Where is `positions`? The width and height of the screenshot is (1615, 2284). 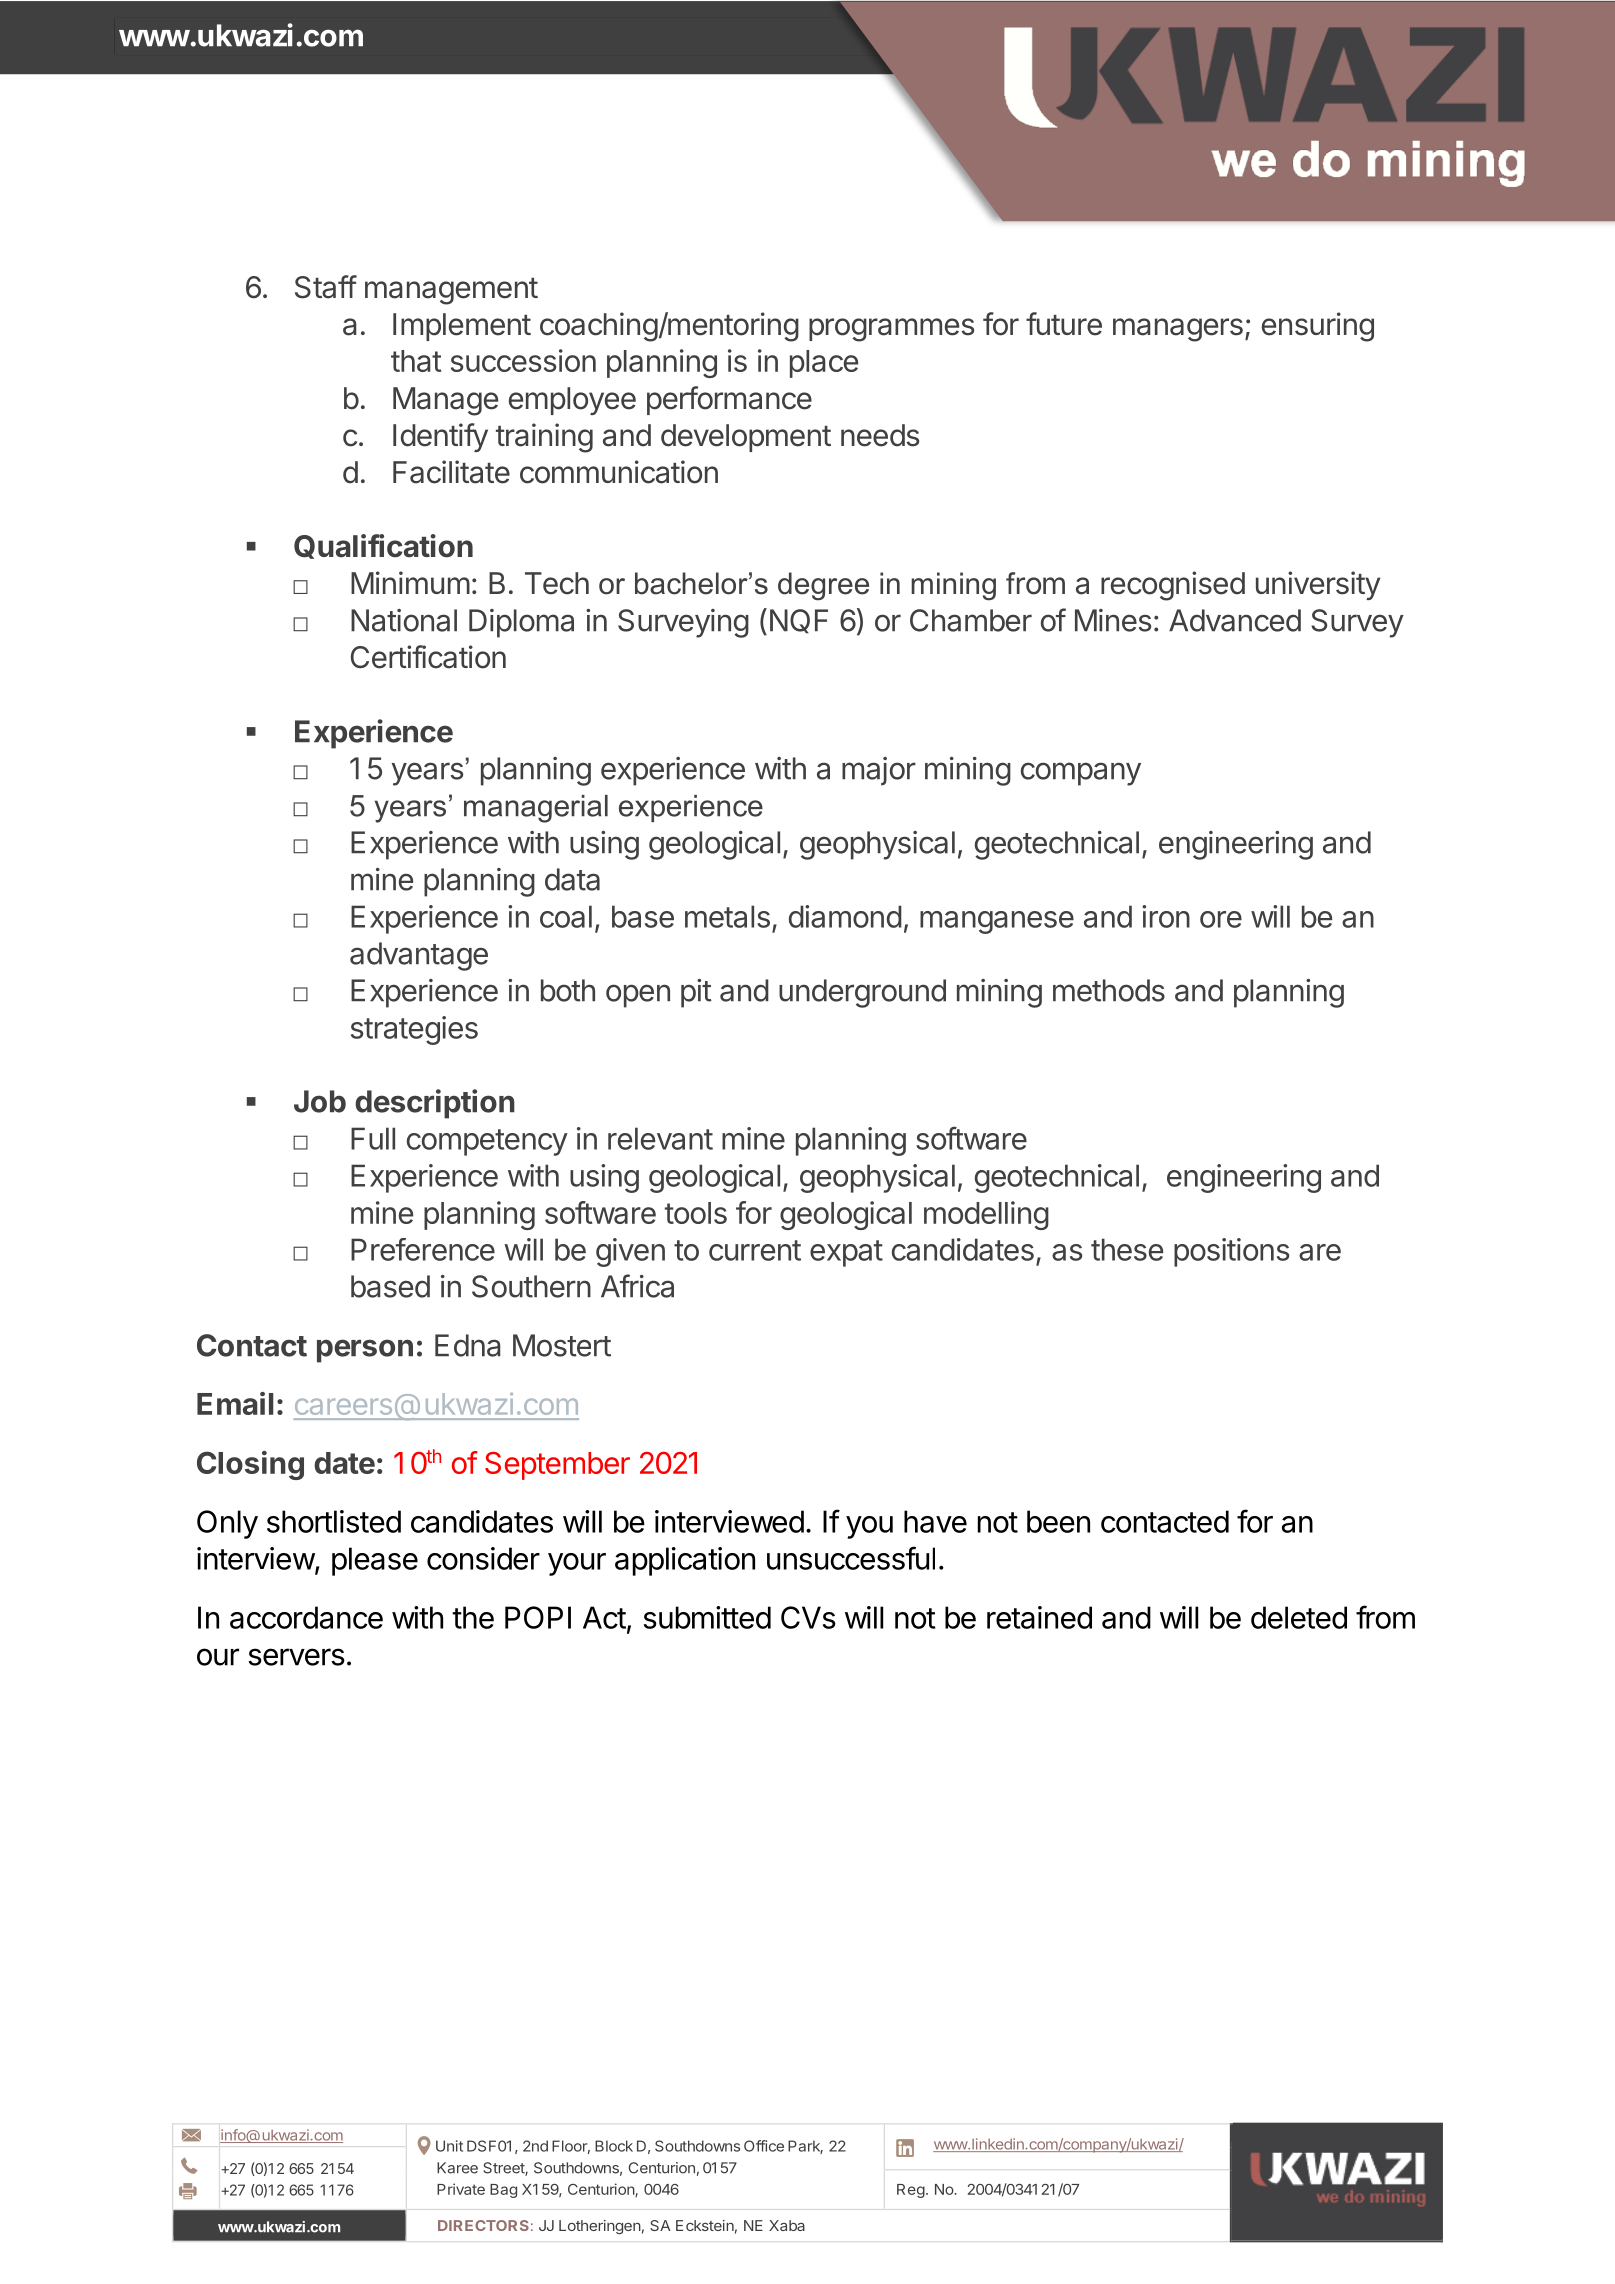
positions is located at coordinates (1231, 1252).
